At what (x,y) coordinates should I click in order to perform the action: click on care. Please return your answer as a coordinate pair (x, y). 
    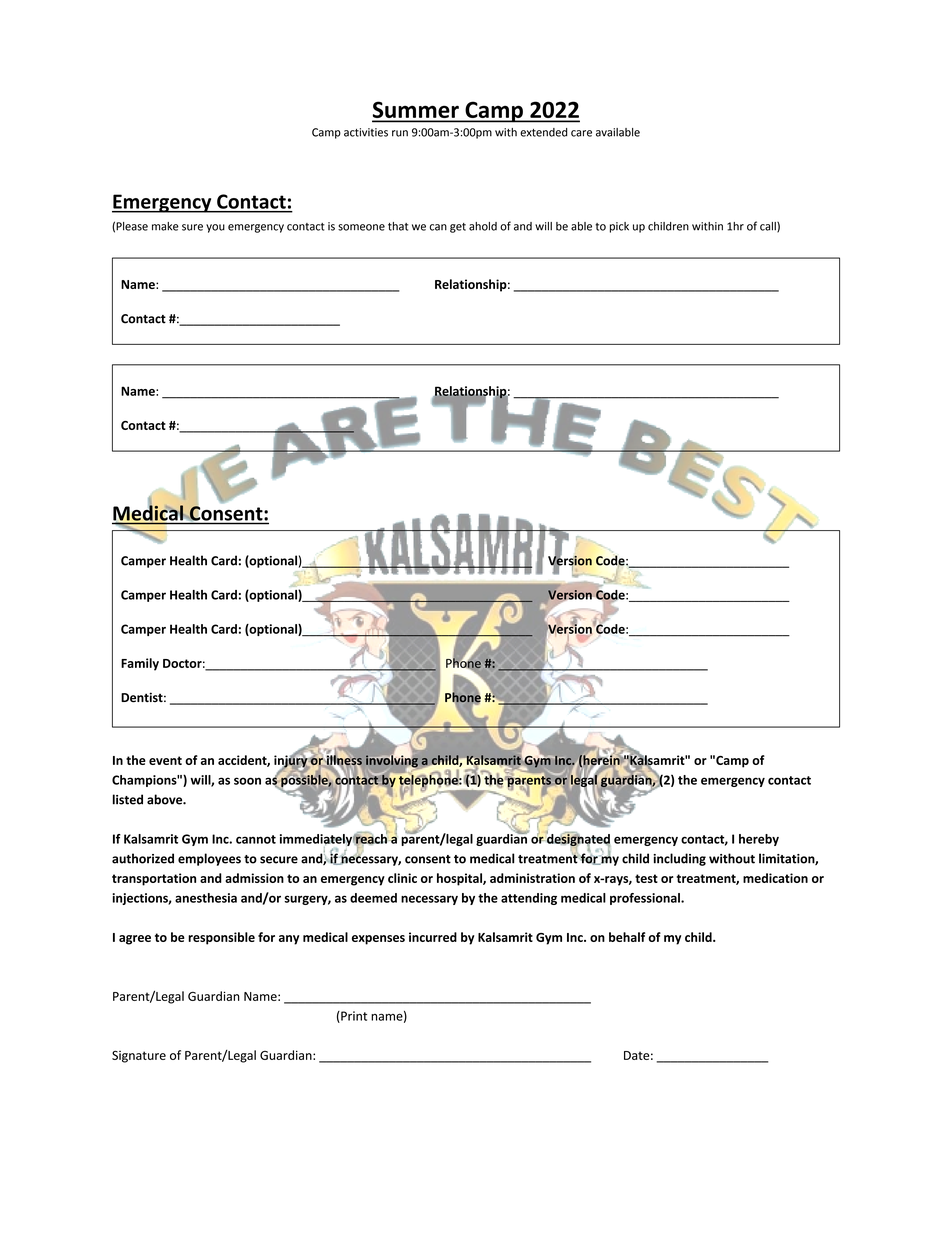
    Looking at the image, I should click on (581, 133).
